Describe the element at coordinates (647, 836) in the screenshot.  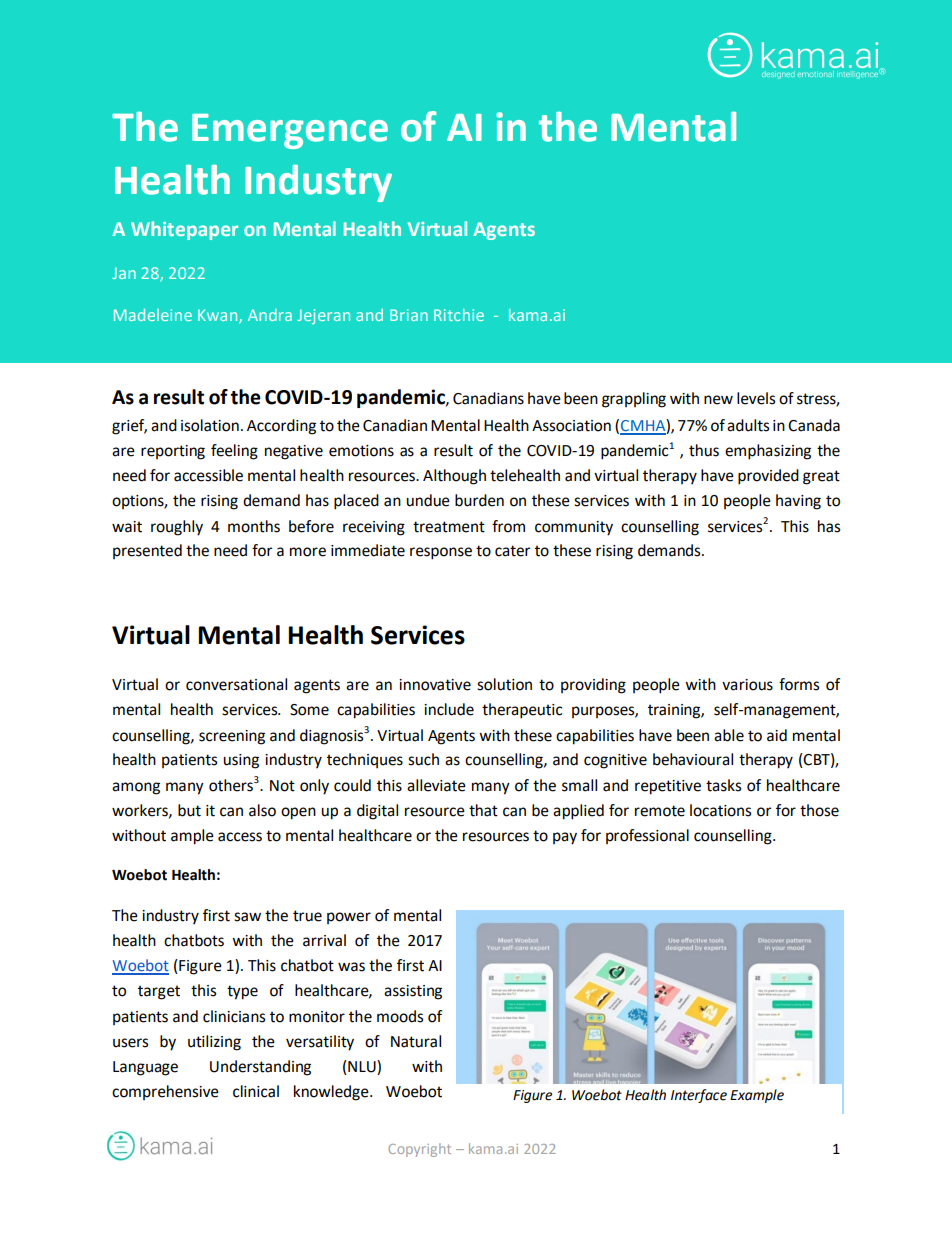
I see `professional` at that location.
